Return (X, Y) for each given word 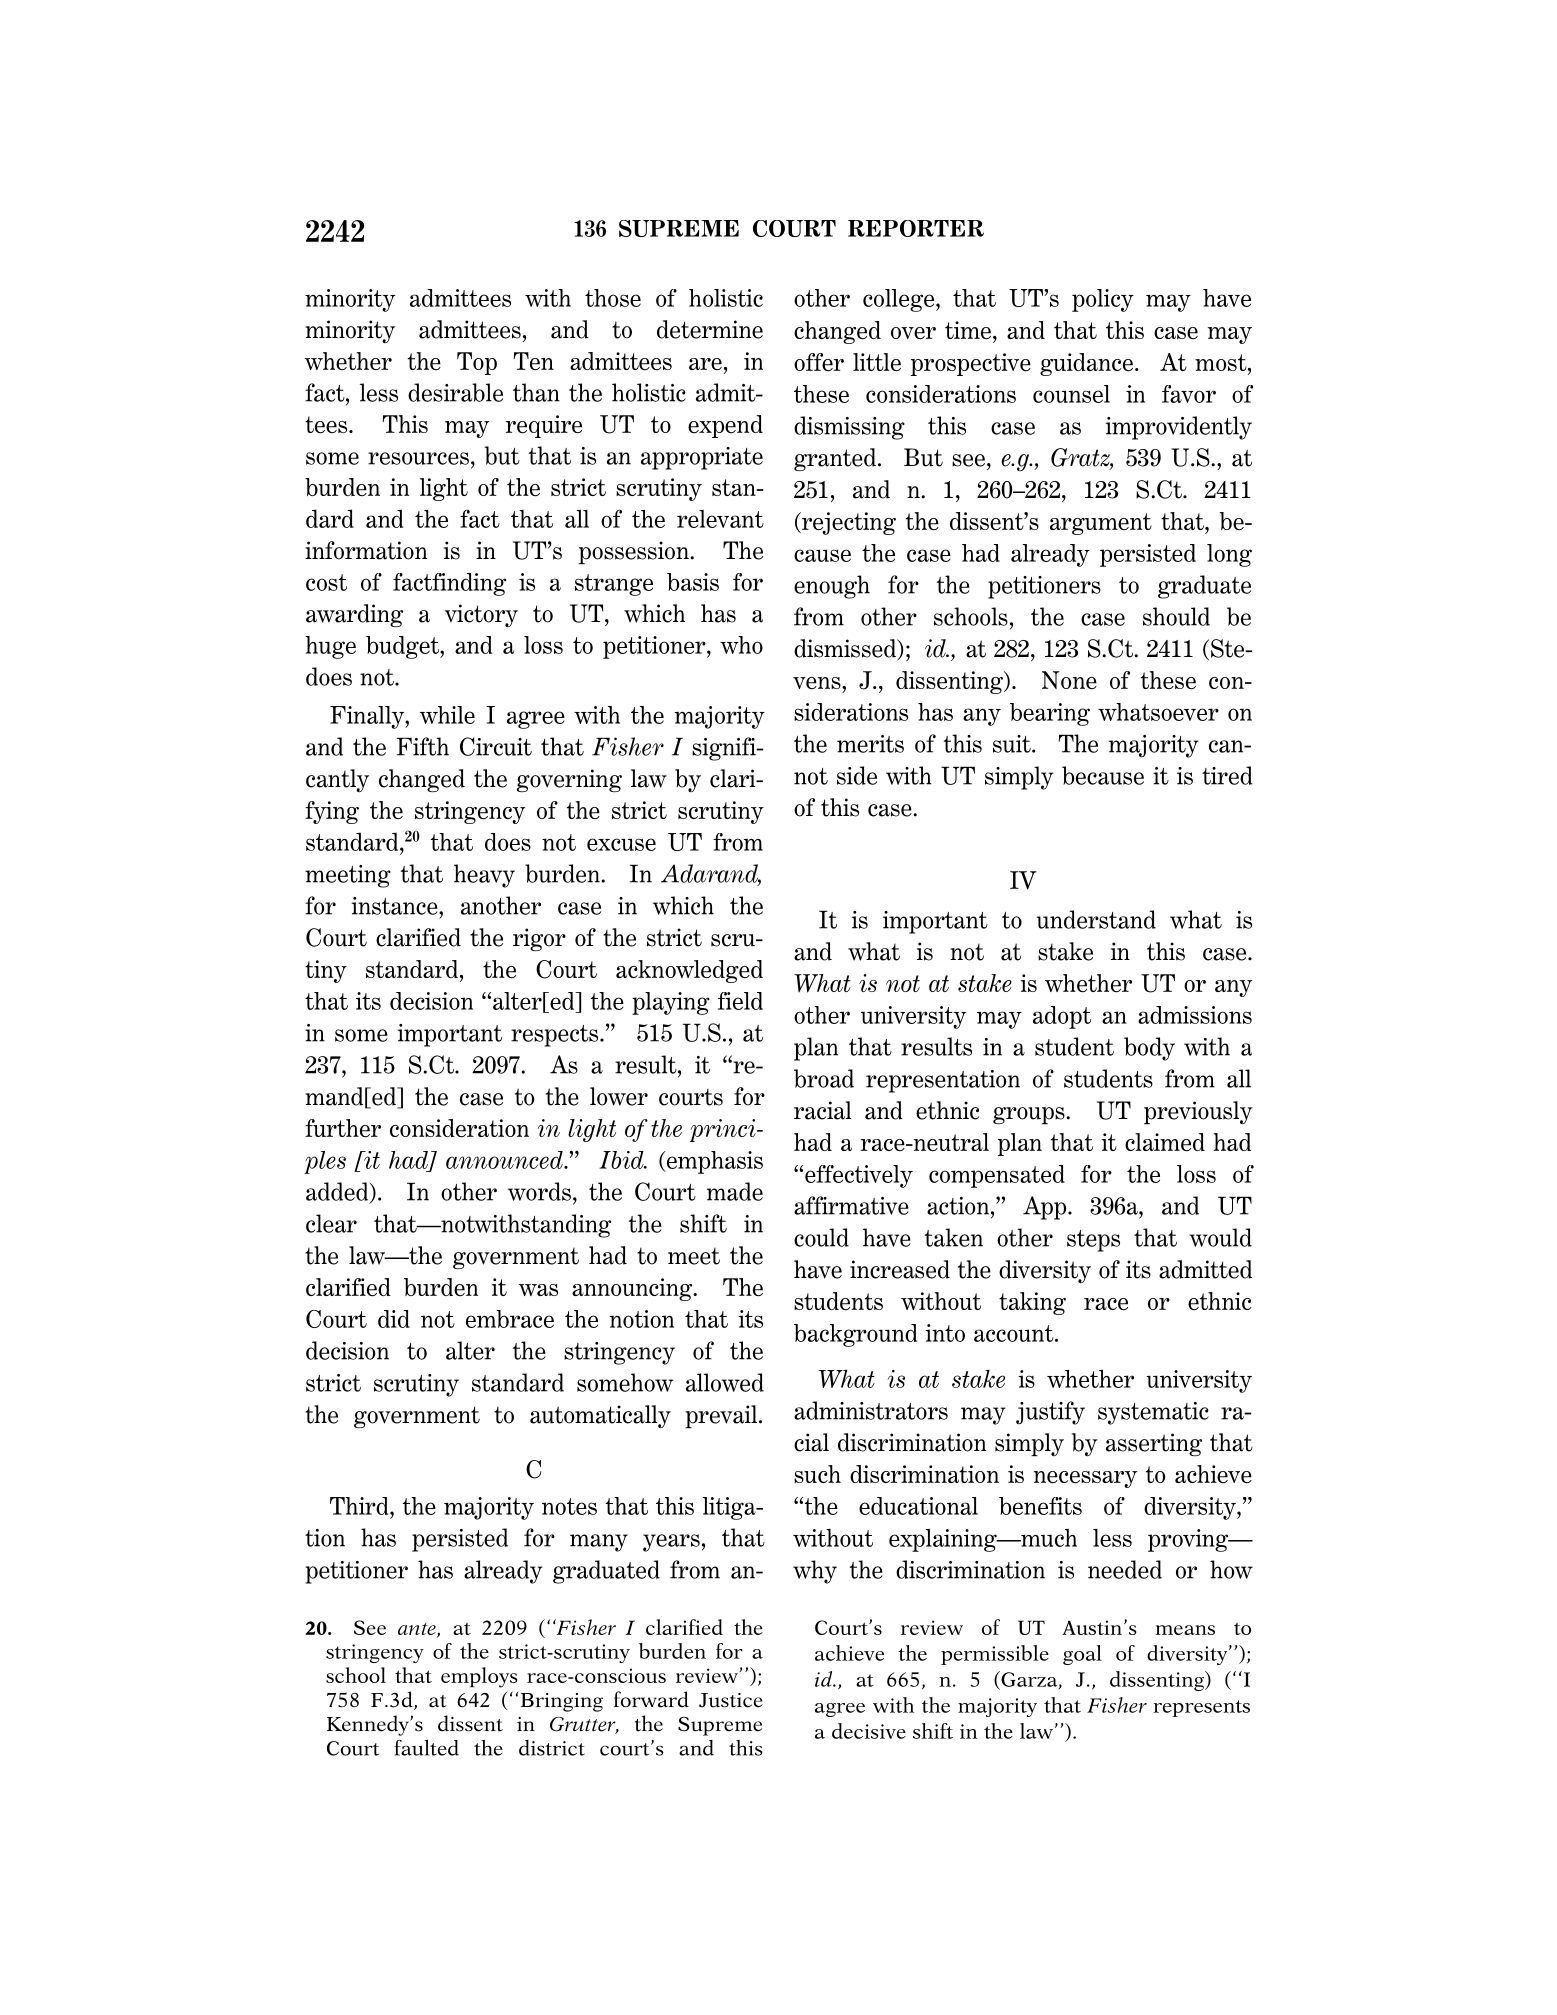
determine (710, 329)
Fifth (423, 746)
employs (479, 1677)
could (821, 1237)
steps (1093, 1241)
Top (477, 363)
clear (331, 1223)
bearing (1050, 714)
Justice (731, 1700)
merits (870, 744)
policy (1103, 300)
